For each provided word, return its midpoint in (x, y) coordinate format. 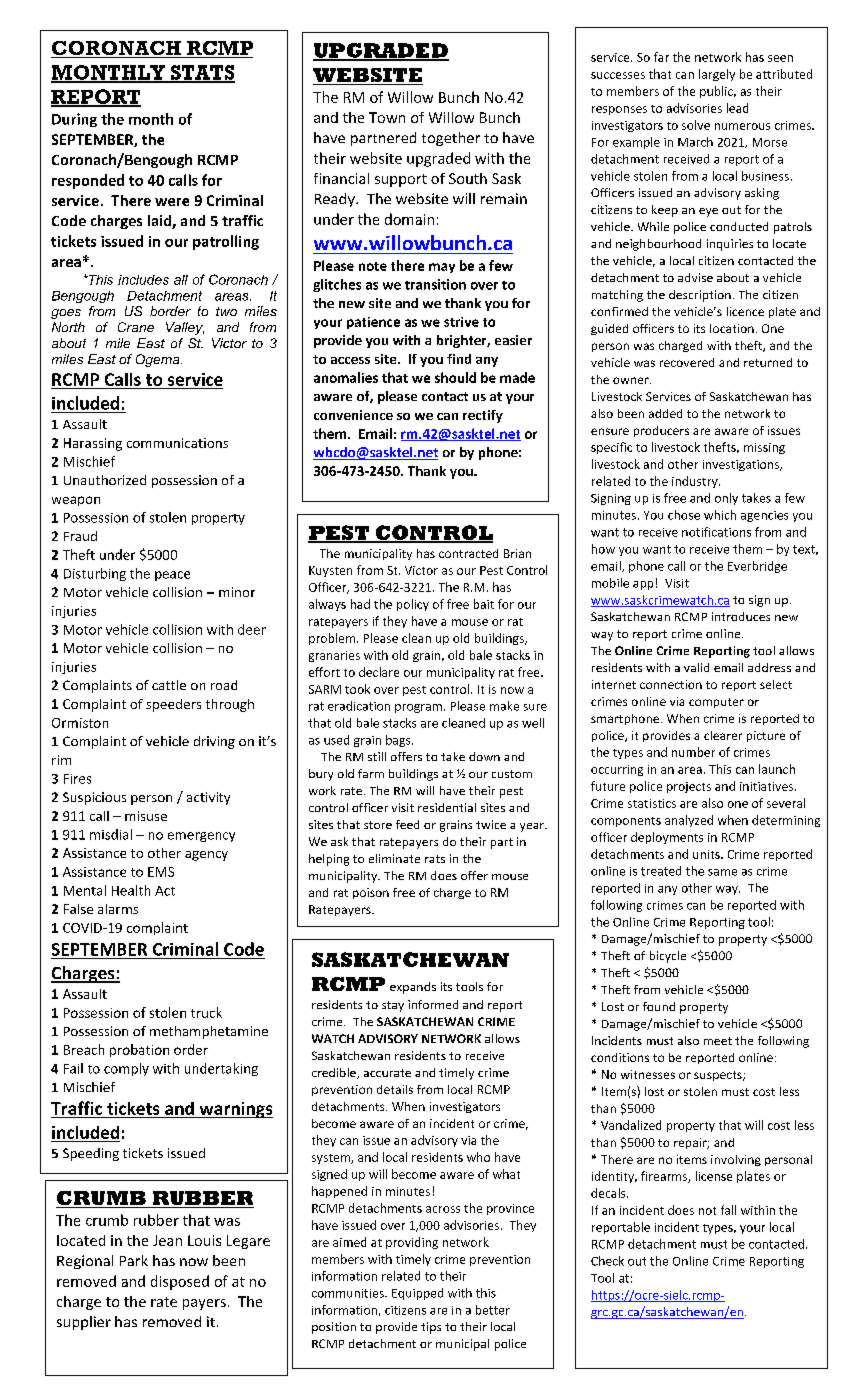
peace (172, 576)
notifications (716, 532)
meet (718, 1041)
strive (461, 322)
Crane (136, 327)
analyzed (689, 821)
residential (447, 807)
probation (139, 1050)
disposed (180, 1282)
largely (717, 75)
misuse (146, 816)
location (732, 328)
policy (413, 605)
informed (433, 1004)
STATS (202, 73)
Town (387, 117)
